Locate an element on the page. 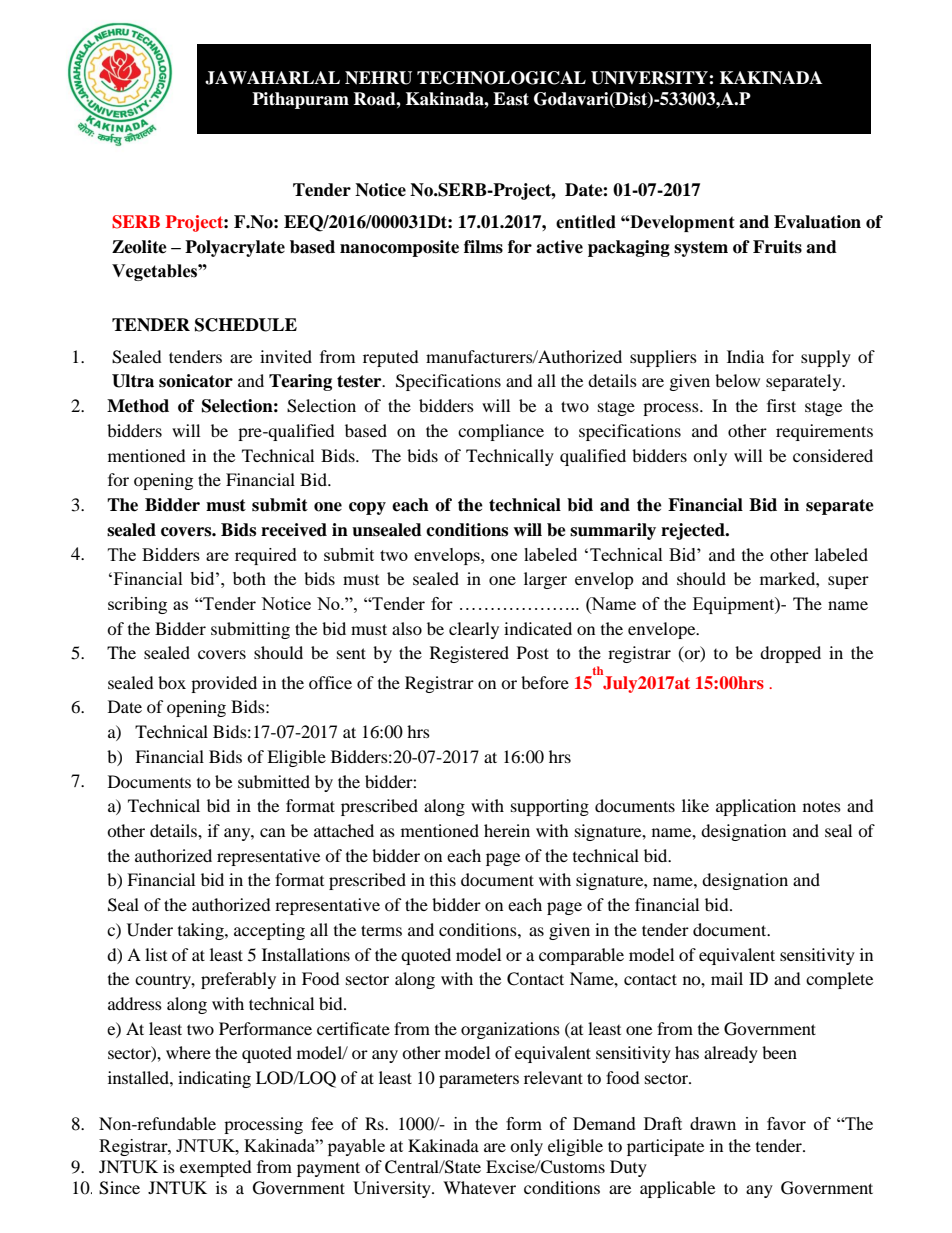  TECHNOLOGICAL is located at coordinates (501, 78).
